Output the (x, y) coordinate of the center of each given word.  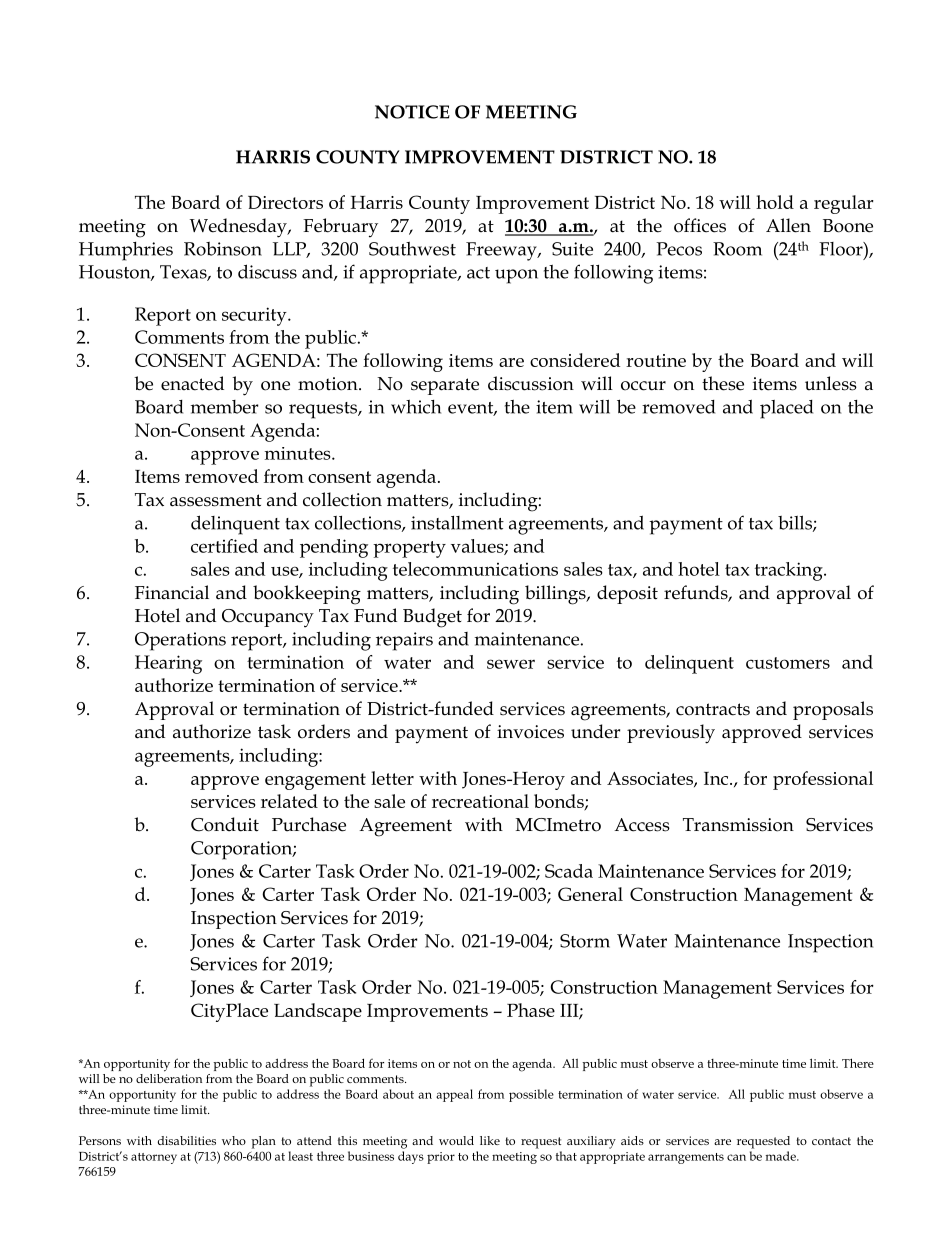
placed (786, 409)
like (490, 1140)
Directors (285, 202)
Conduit (225, 824)
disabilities (187, 1140)
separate (445, 386)
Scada (569, 871)
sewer (511, 664)
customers (788, 663)
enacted (192, 383)
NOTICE (412, 112)
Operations (180, 641)
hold (775, 202)
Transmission (738, 825)
